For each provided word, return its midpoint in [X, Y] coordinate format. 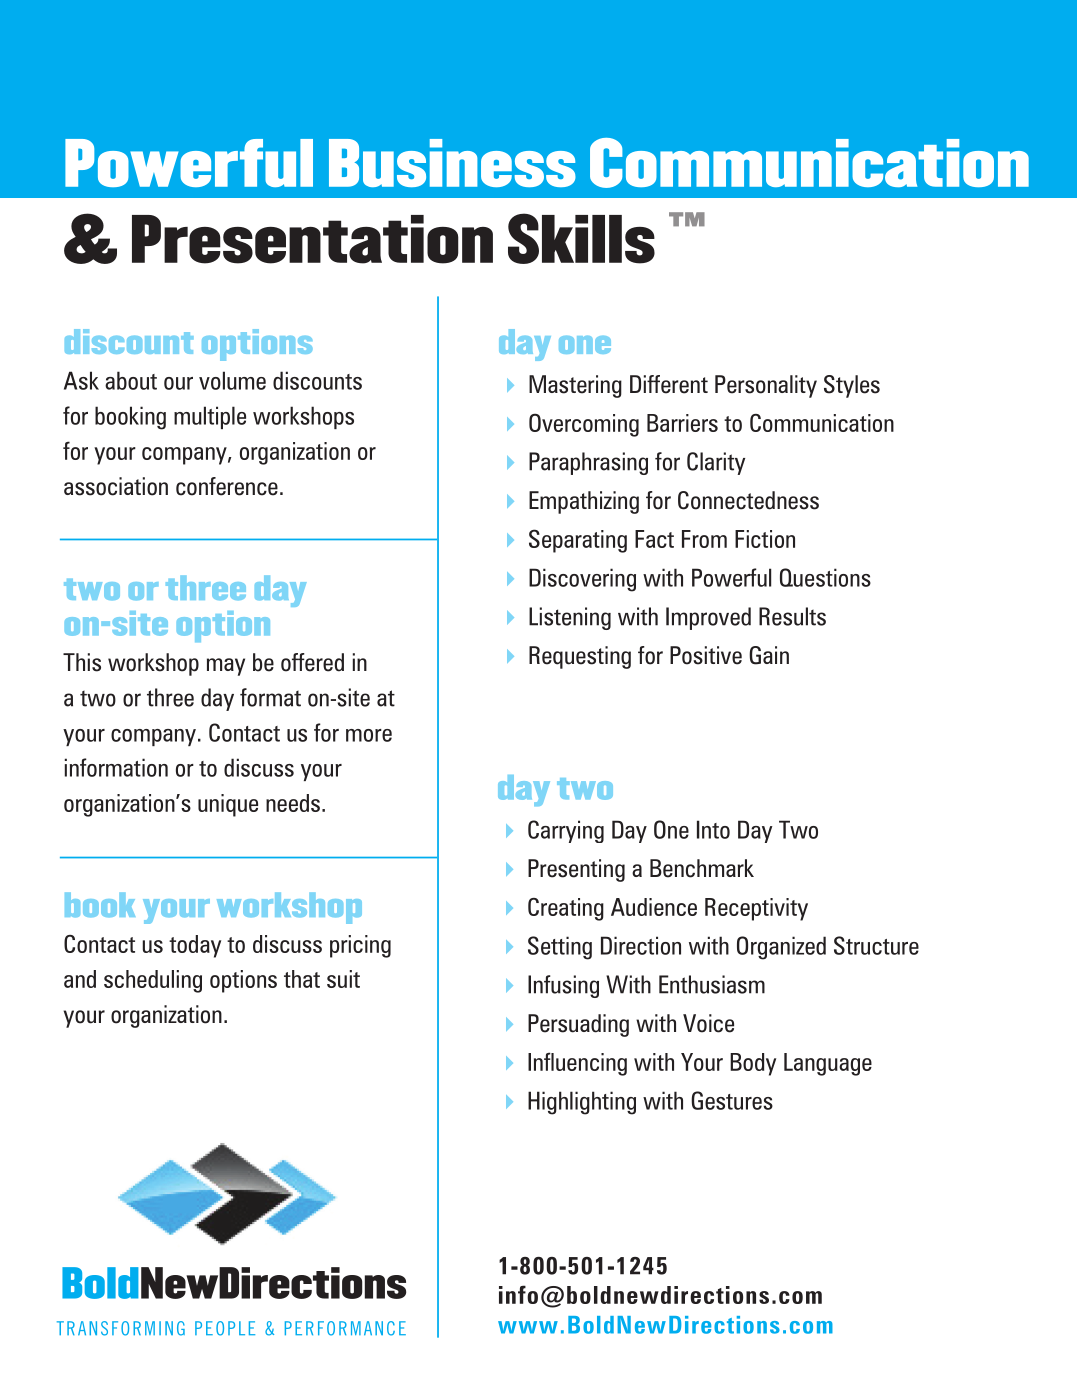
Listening [570, 618]
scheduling [153, 981]
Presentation [312, 239]
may [226, 667]
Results [792, 616]
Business [452, 163]
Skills [581, 238]
